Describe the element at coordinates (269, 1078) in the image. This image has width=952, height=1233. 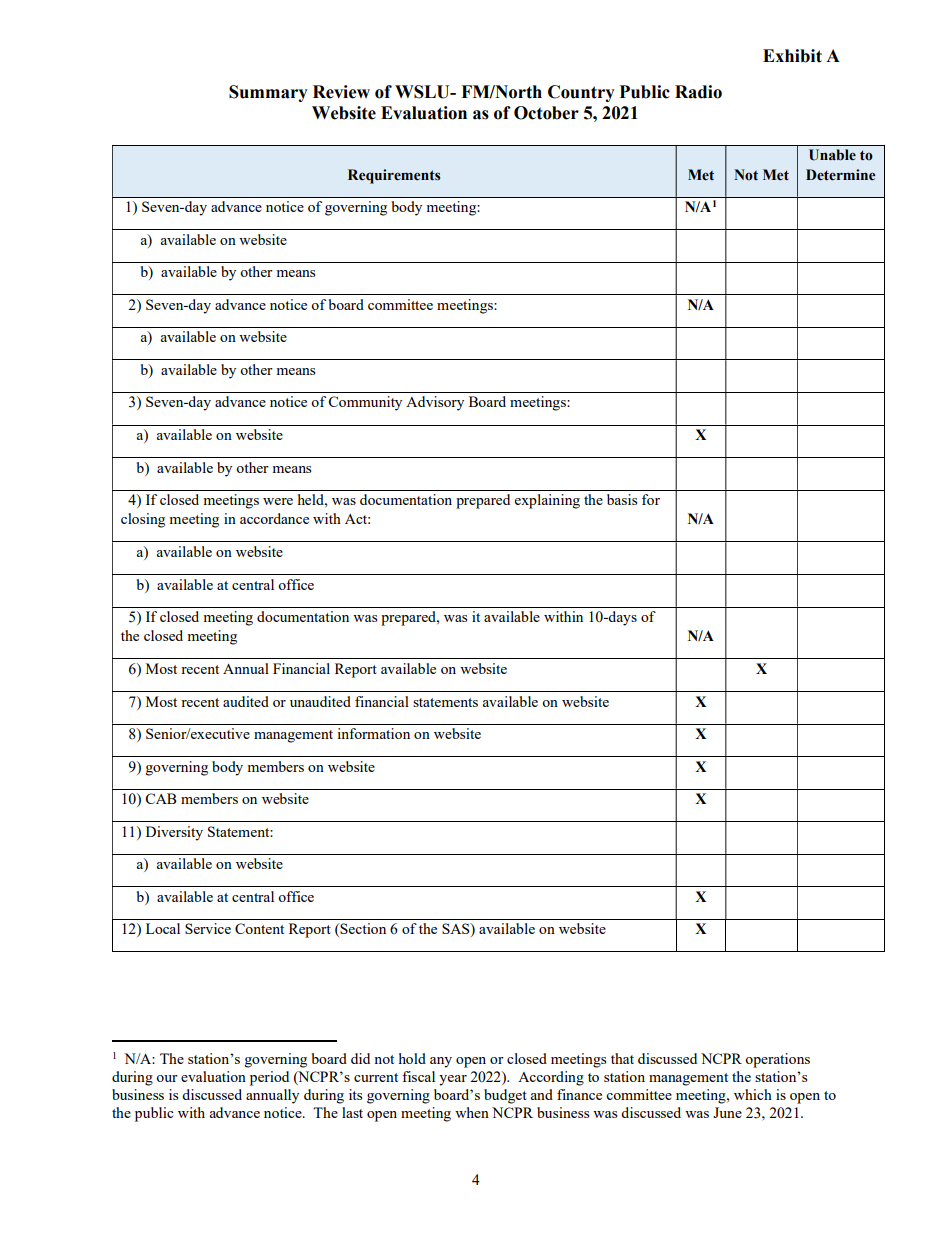
I see `period` at that location.
